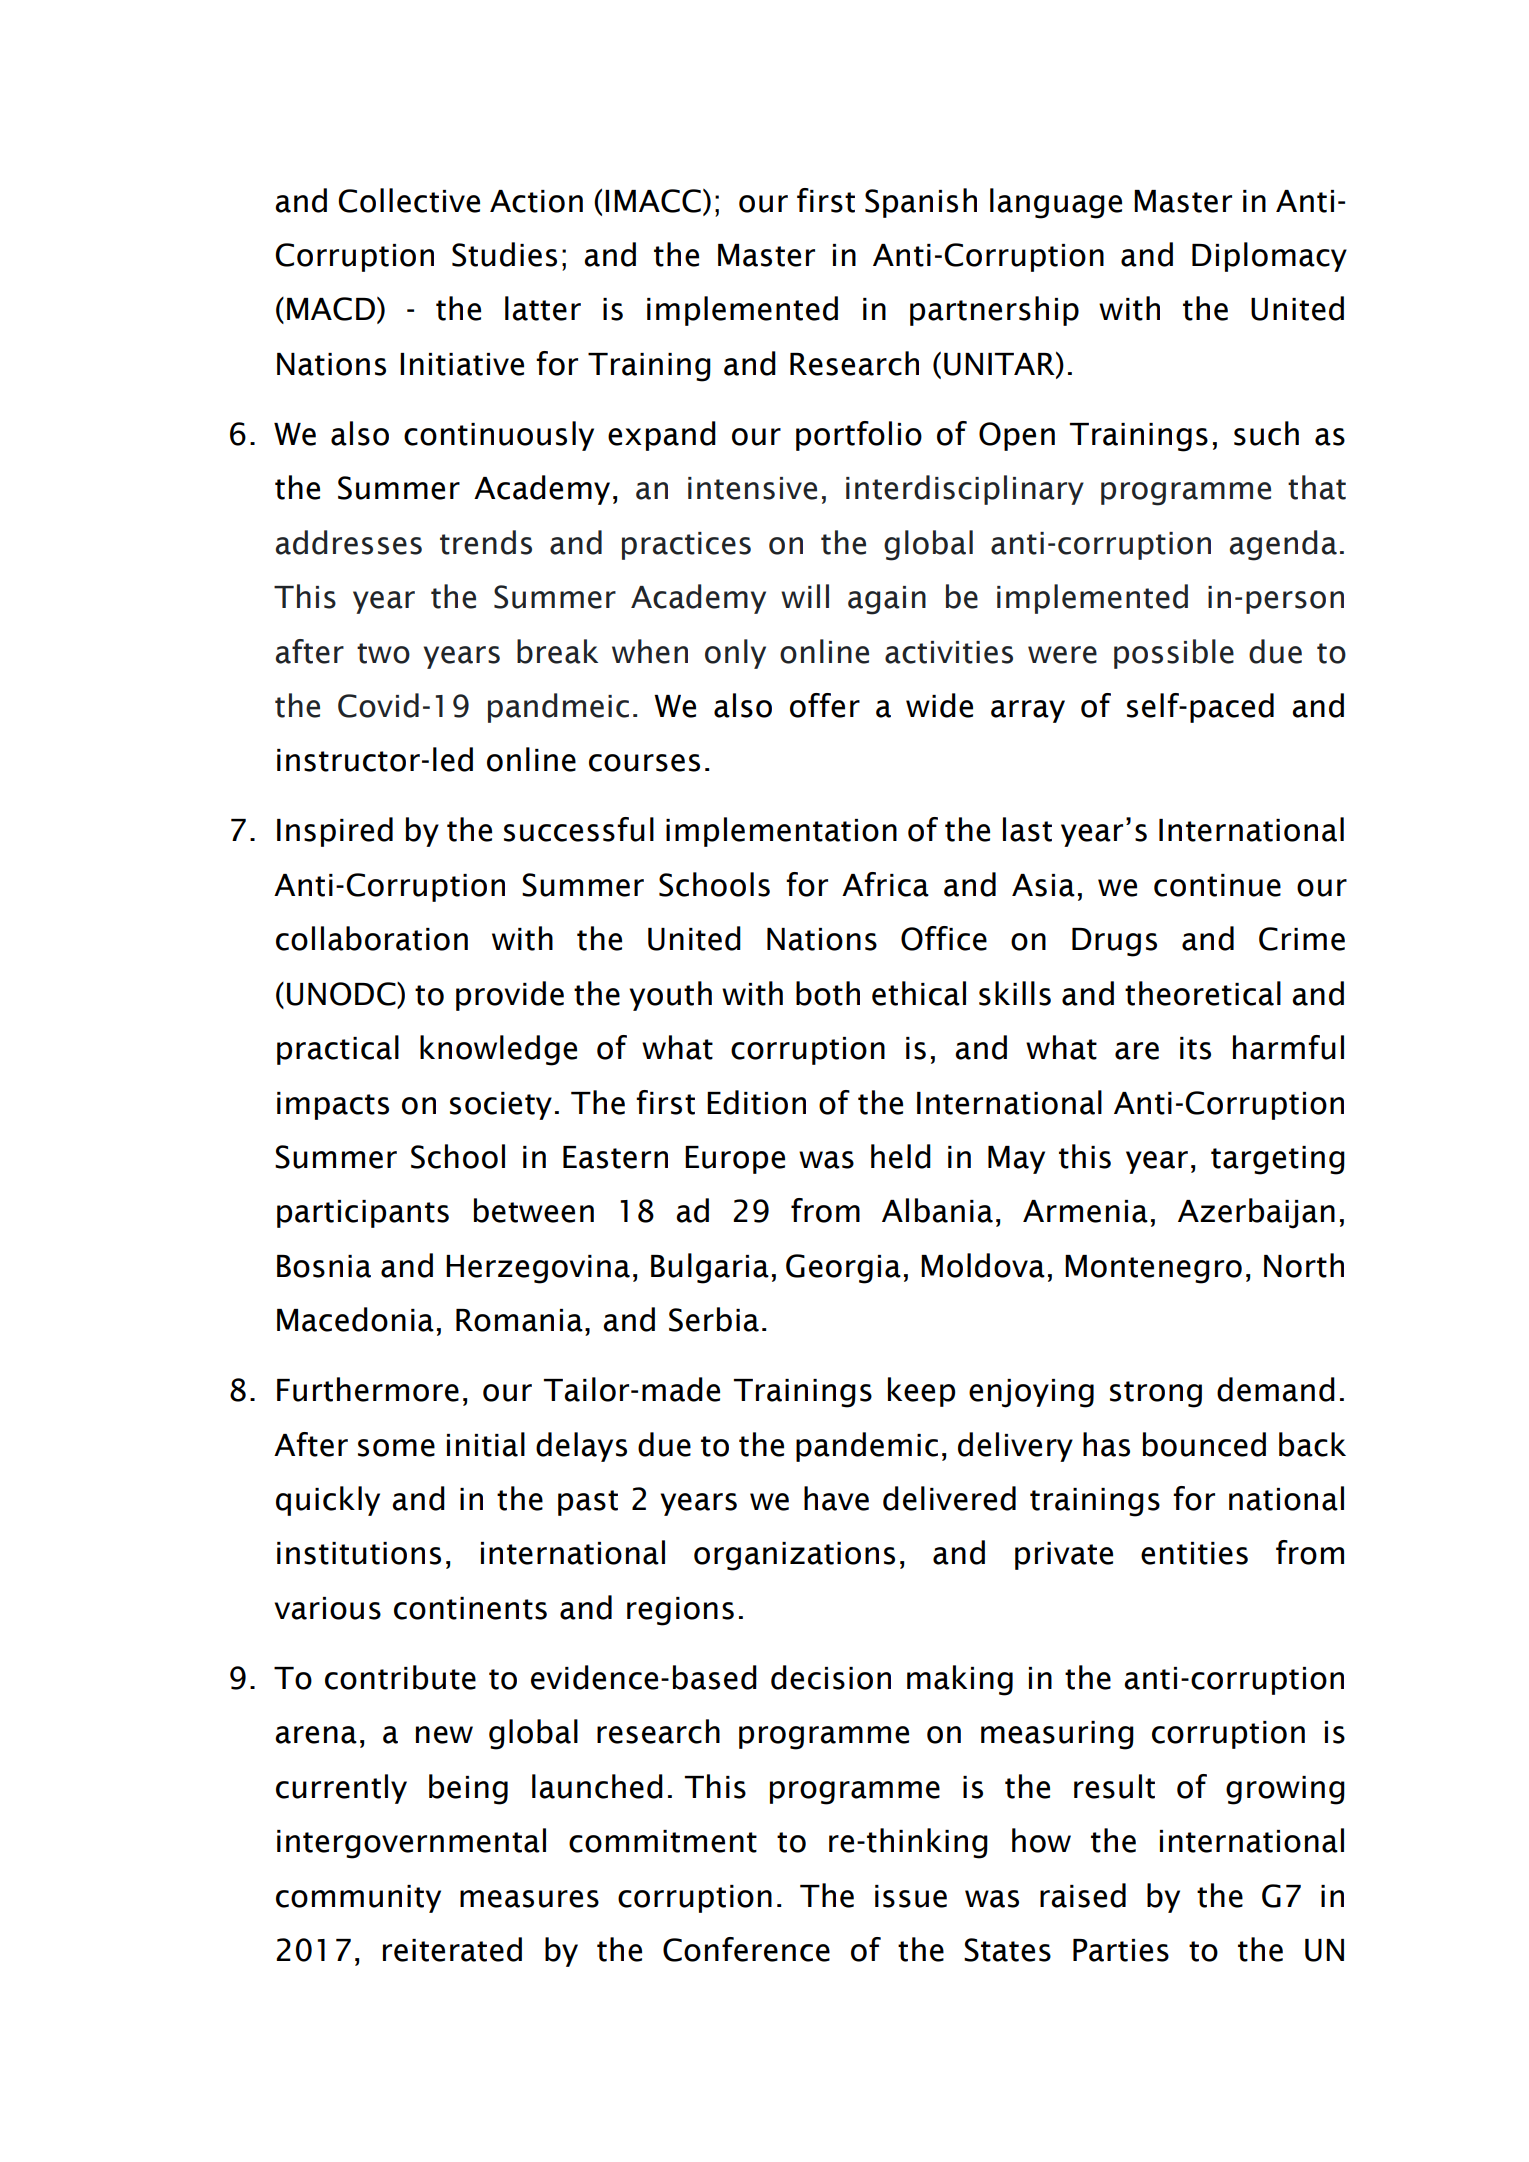 The height and width of the document is (2162, 1529). Describe the element at coordinates (756, 1102) in the document. I see `Edition` at that location.
